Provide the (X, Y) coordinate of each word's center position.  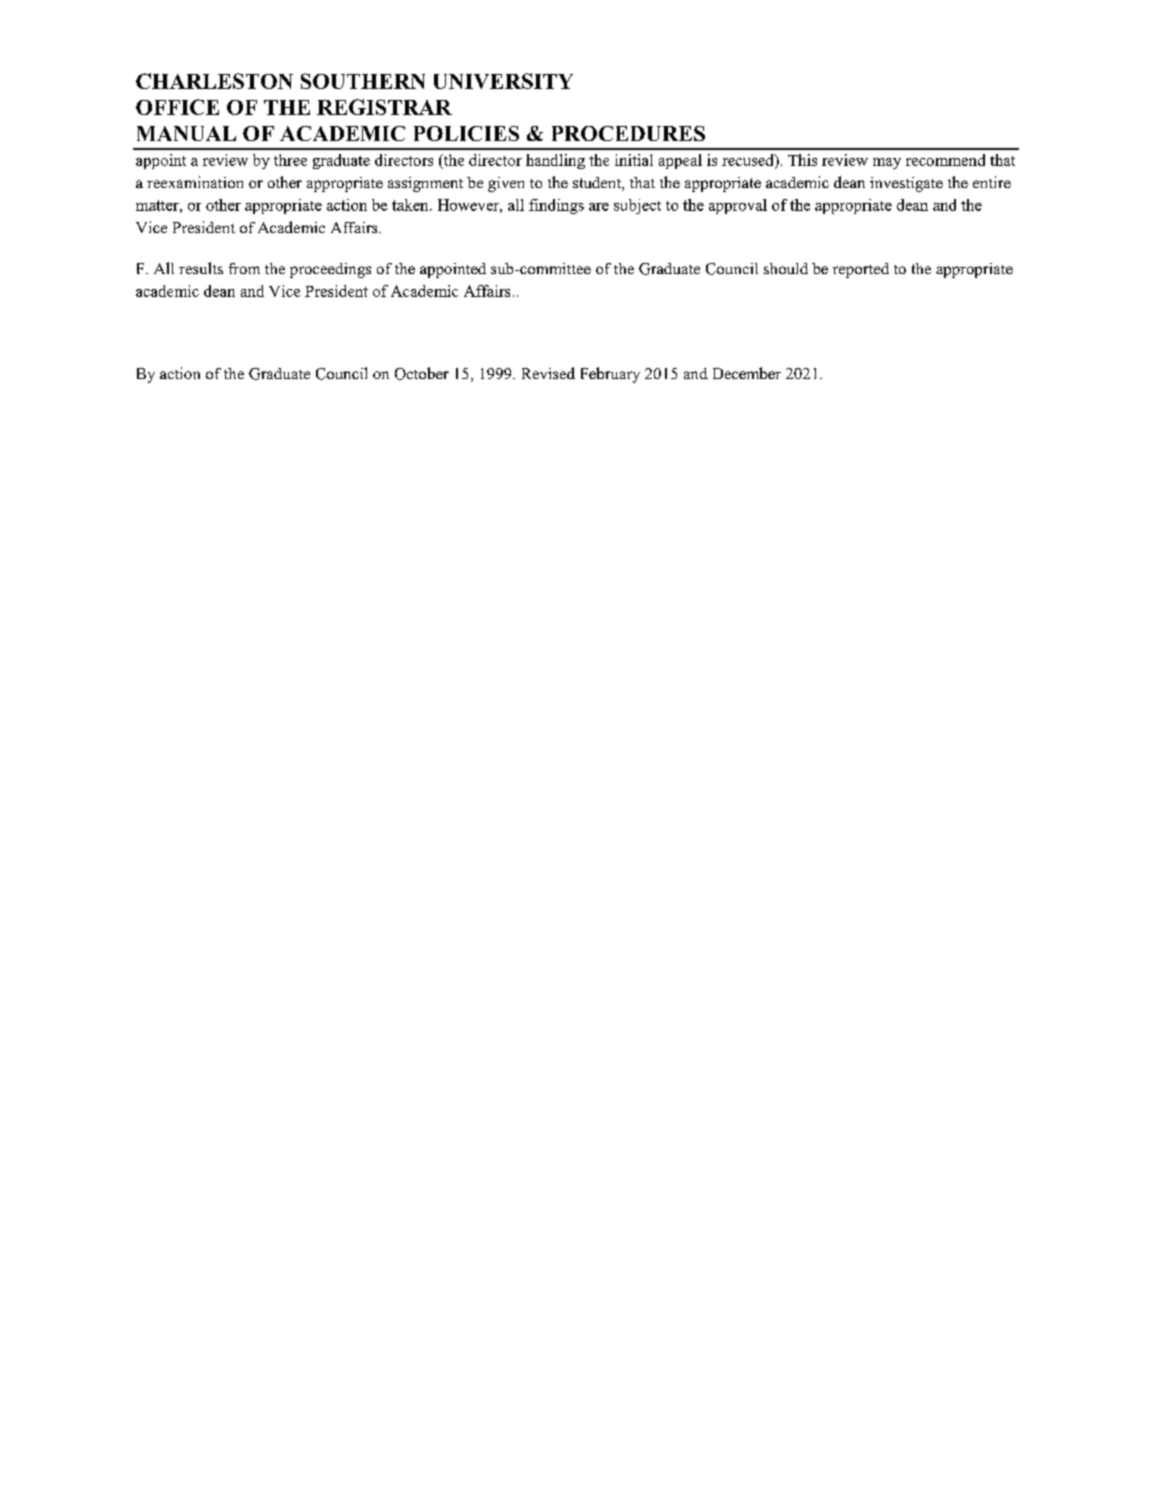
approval (738, 206)
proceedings (330, 270)
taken (411, 205)
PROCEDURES (628, 133)
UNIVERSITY (503, 81)
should (786, 268)
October (422, 373)
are (599, 207)
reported (861, 270)
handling (555, 161)
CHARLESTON (214, 81)
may (887, 163)
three (290, 160)
